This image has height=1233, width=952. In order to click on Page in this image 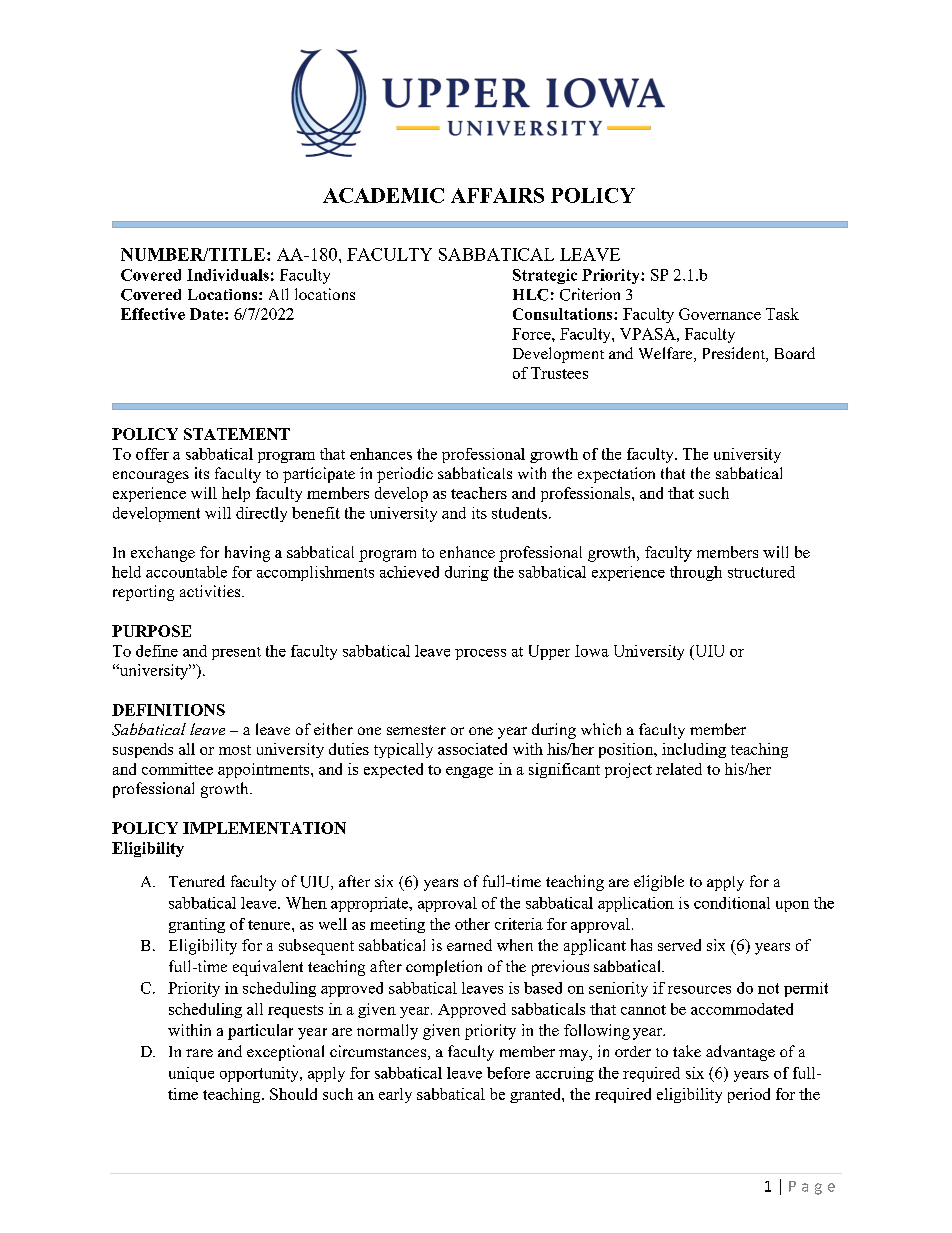, I will do `click(812, 1188)`.
